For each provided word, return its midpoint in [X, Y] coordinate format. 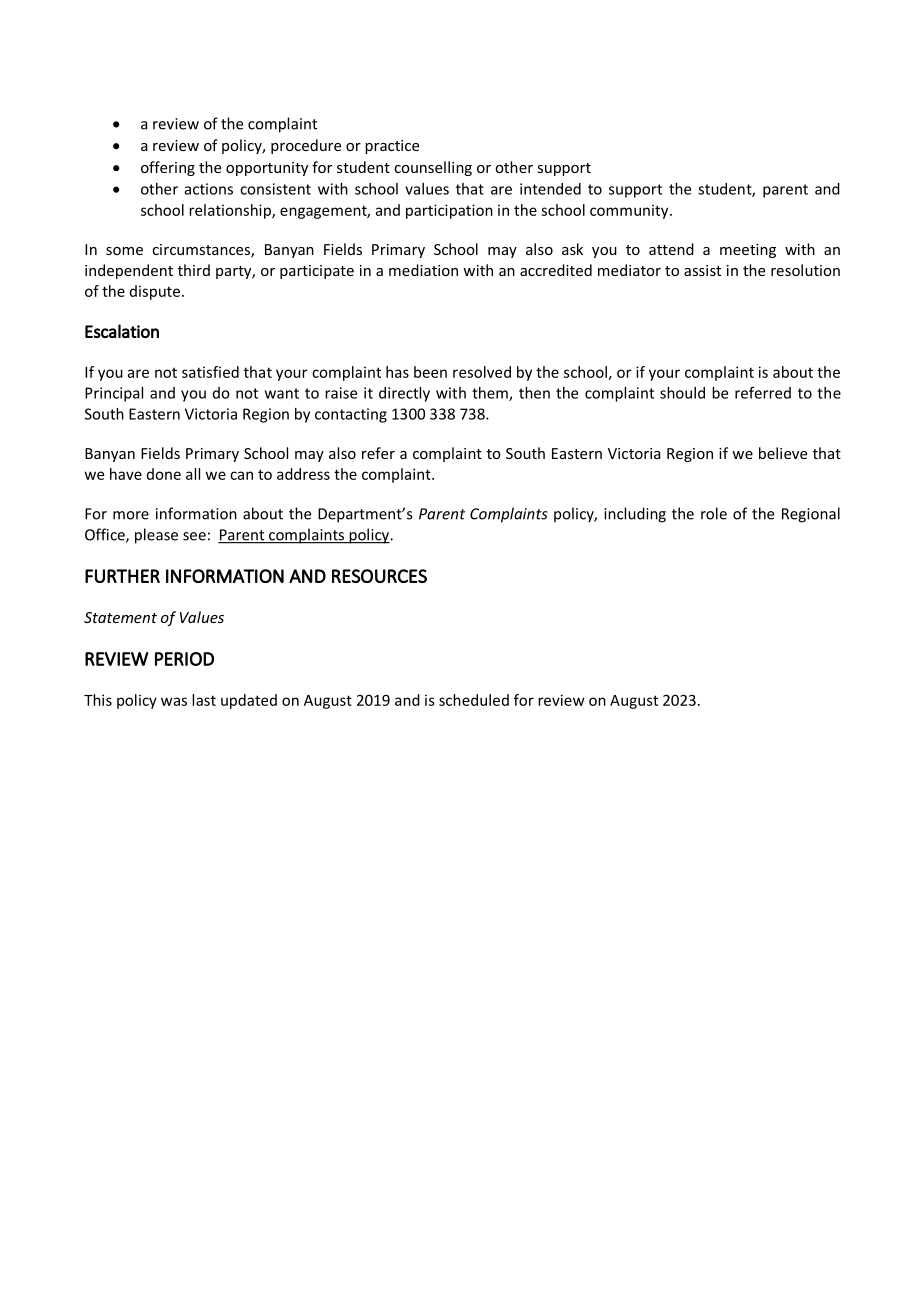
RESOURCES [379, 576]
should [682, 393]
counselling [433, 168]
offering [168, 168]
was [174, 701]
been [430, 372]
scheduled [474, 700]
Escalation [122, 331]
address [303, 474]
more [131, 515]
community [630, 211]
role [714, 513]
